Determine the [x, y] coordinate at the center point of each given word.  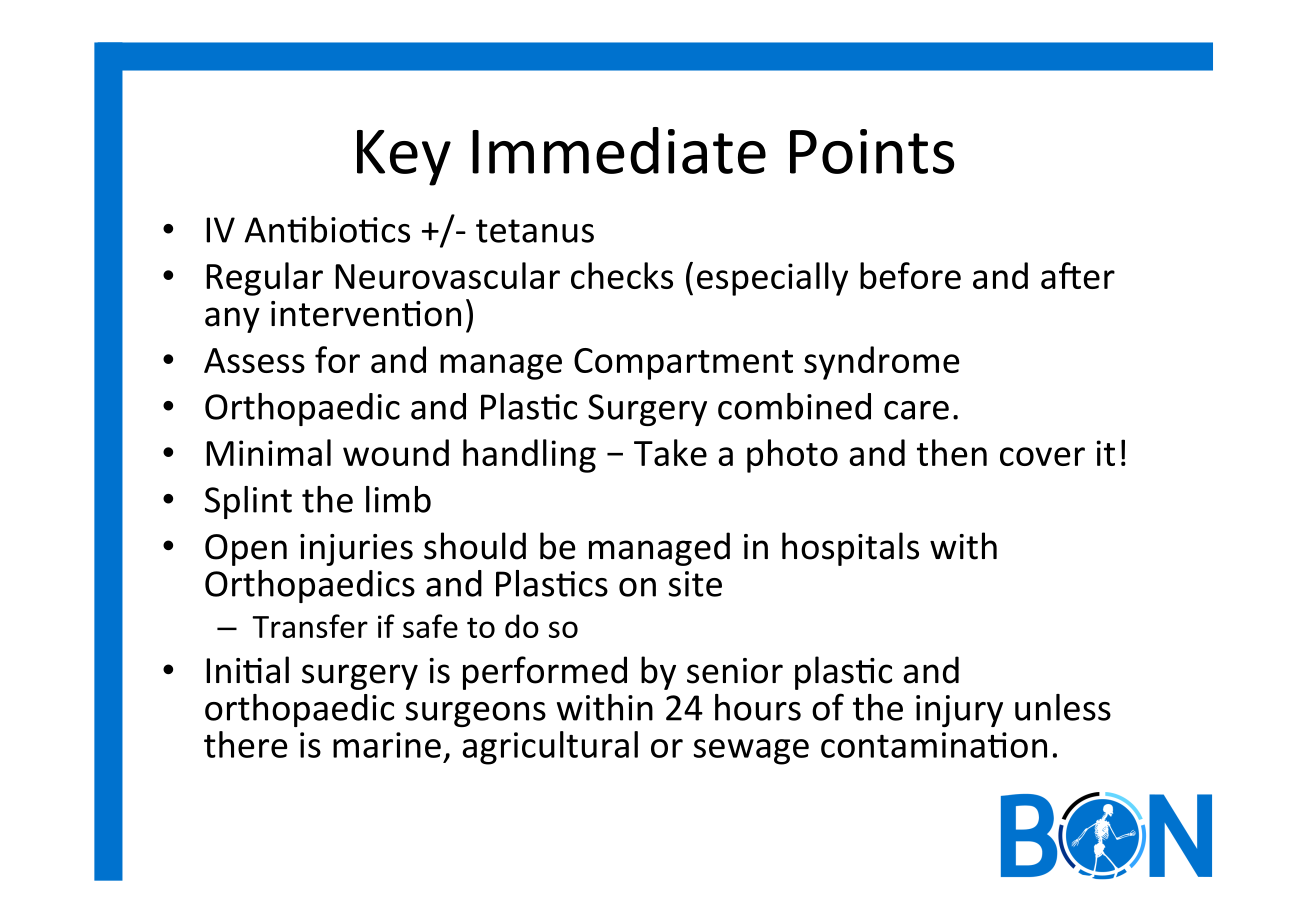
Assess [254, 360]
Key [404, 158]
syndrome [882, 363]
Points [872, 151]
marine [387, 745]
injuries [356, 550]
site [695, 584]
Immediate [619, 150]
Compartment [683, 364]
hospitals [850, 549]
